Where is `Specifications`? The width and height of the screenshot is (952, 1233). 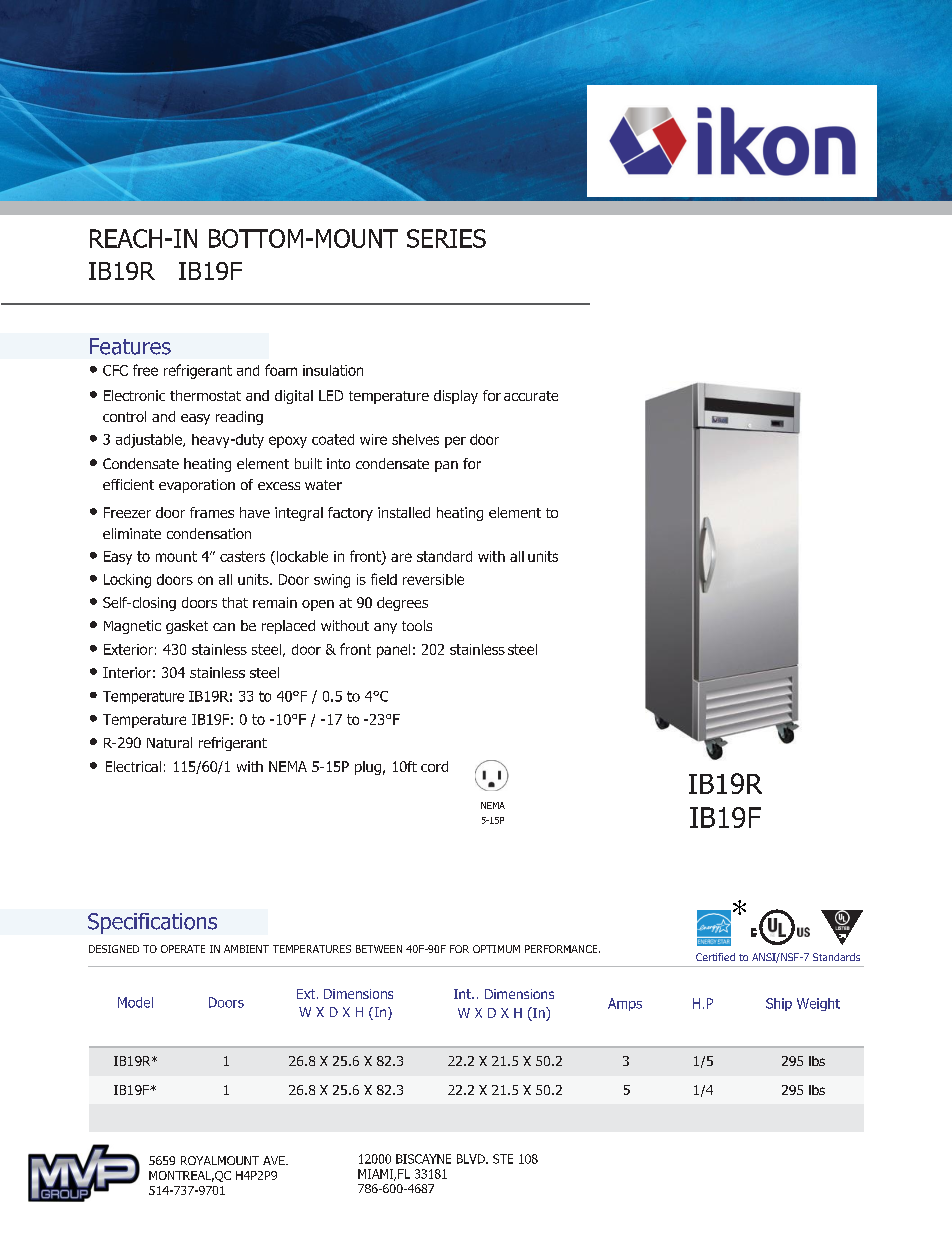
Specifications is located at coordinates (152, 923).
